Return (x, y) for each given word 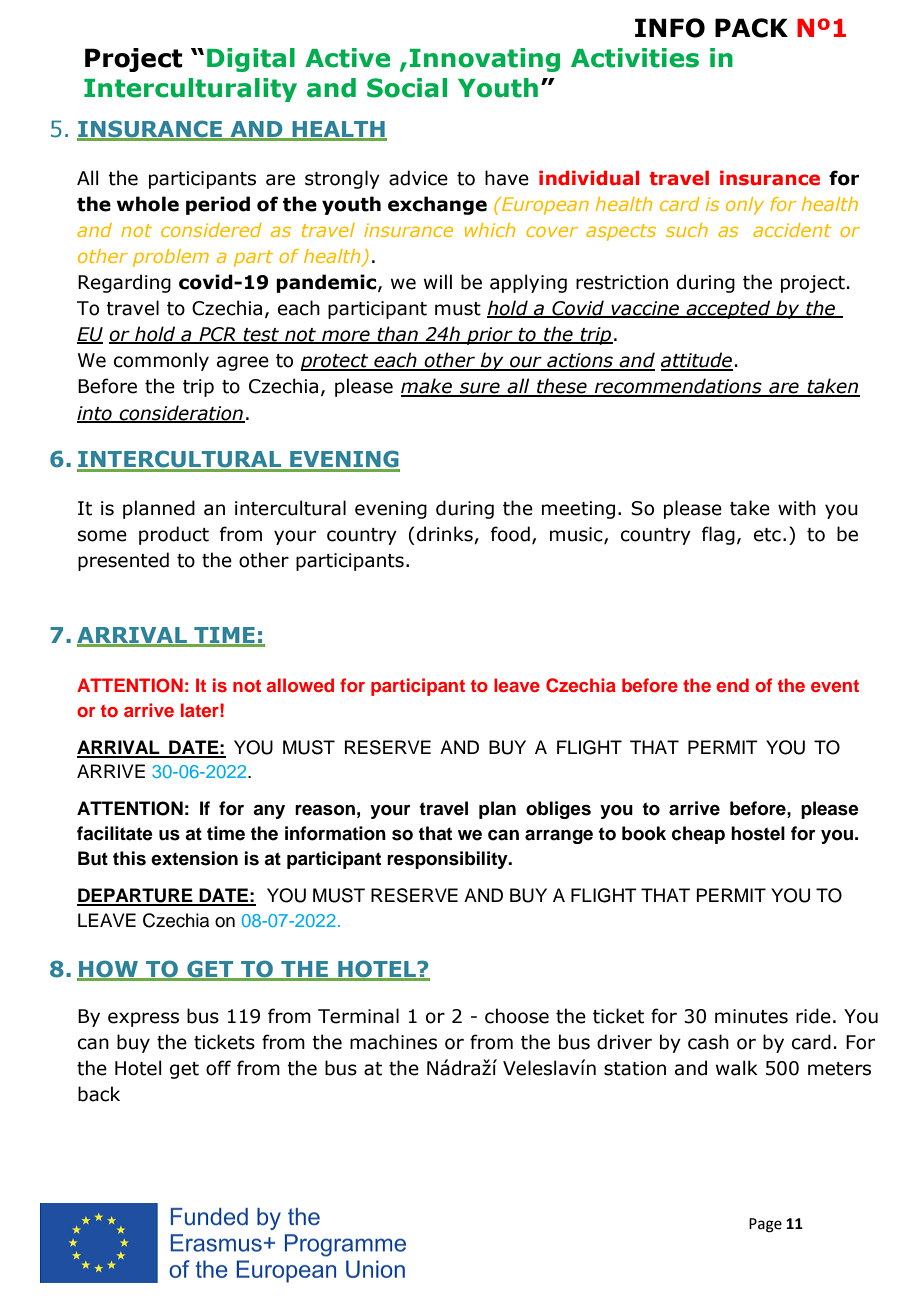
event (835, 686)
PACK (751, 28)
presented (123, 561)
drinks (446, 535)
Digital (251, 60)
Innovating (485, 60)
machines (393, 1042)
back (99, 1094)
